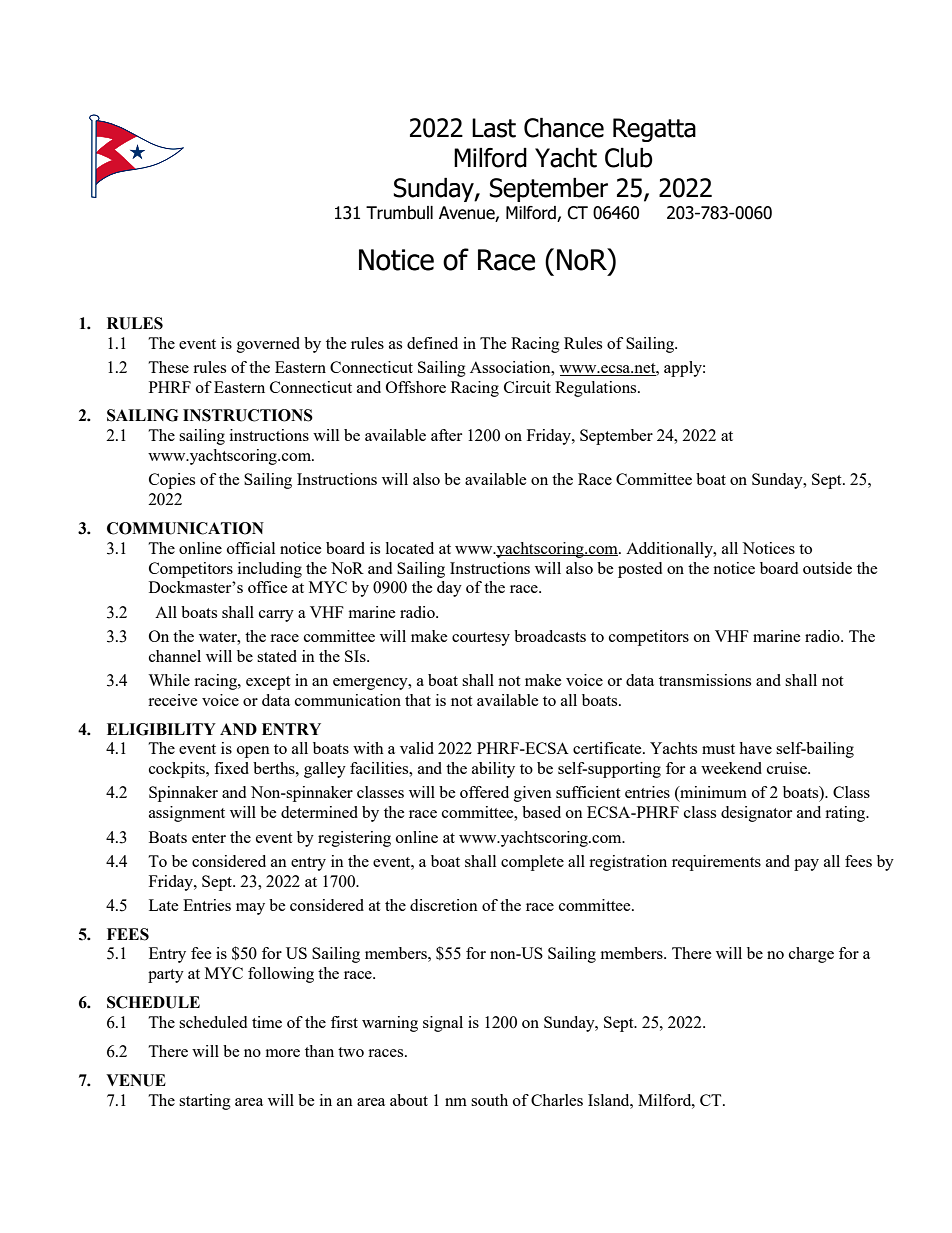  I want to click on courtesy, so click(481, 639).
